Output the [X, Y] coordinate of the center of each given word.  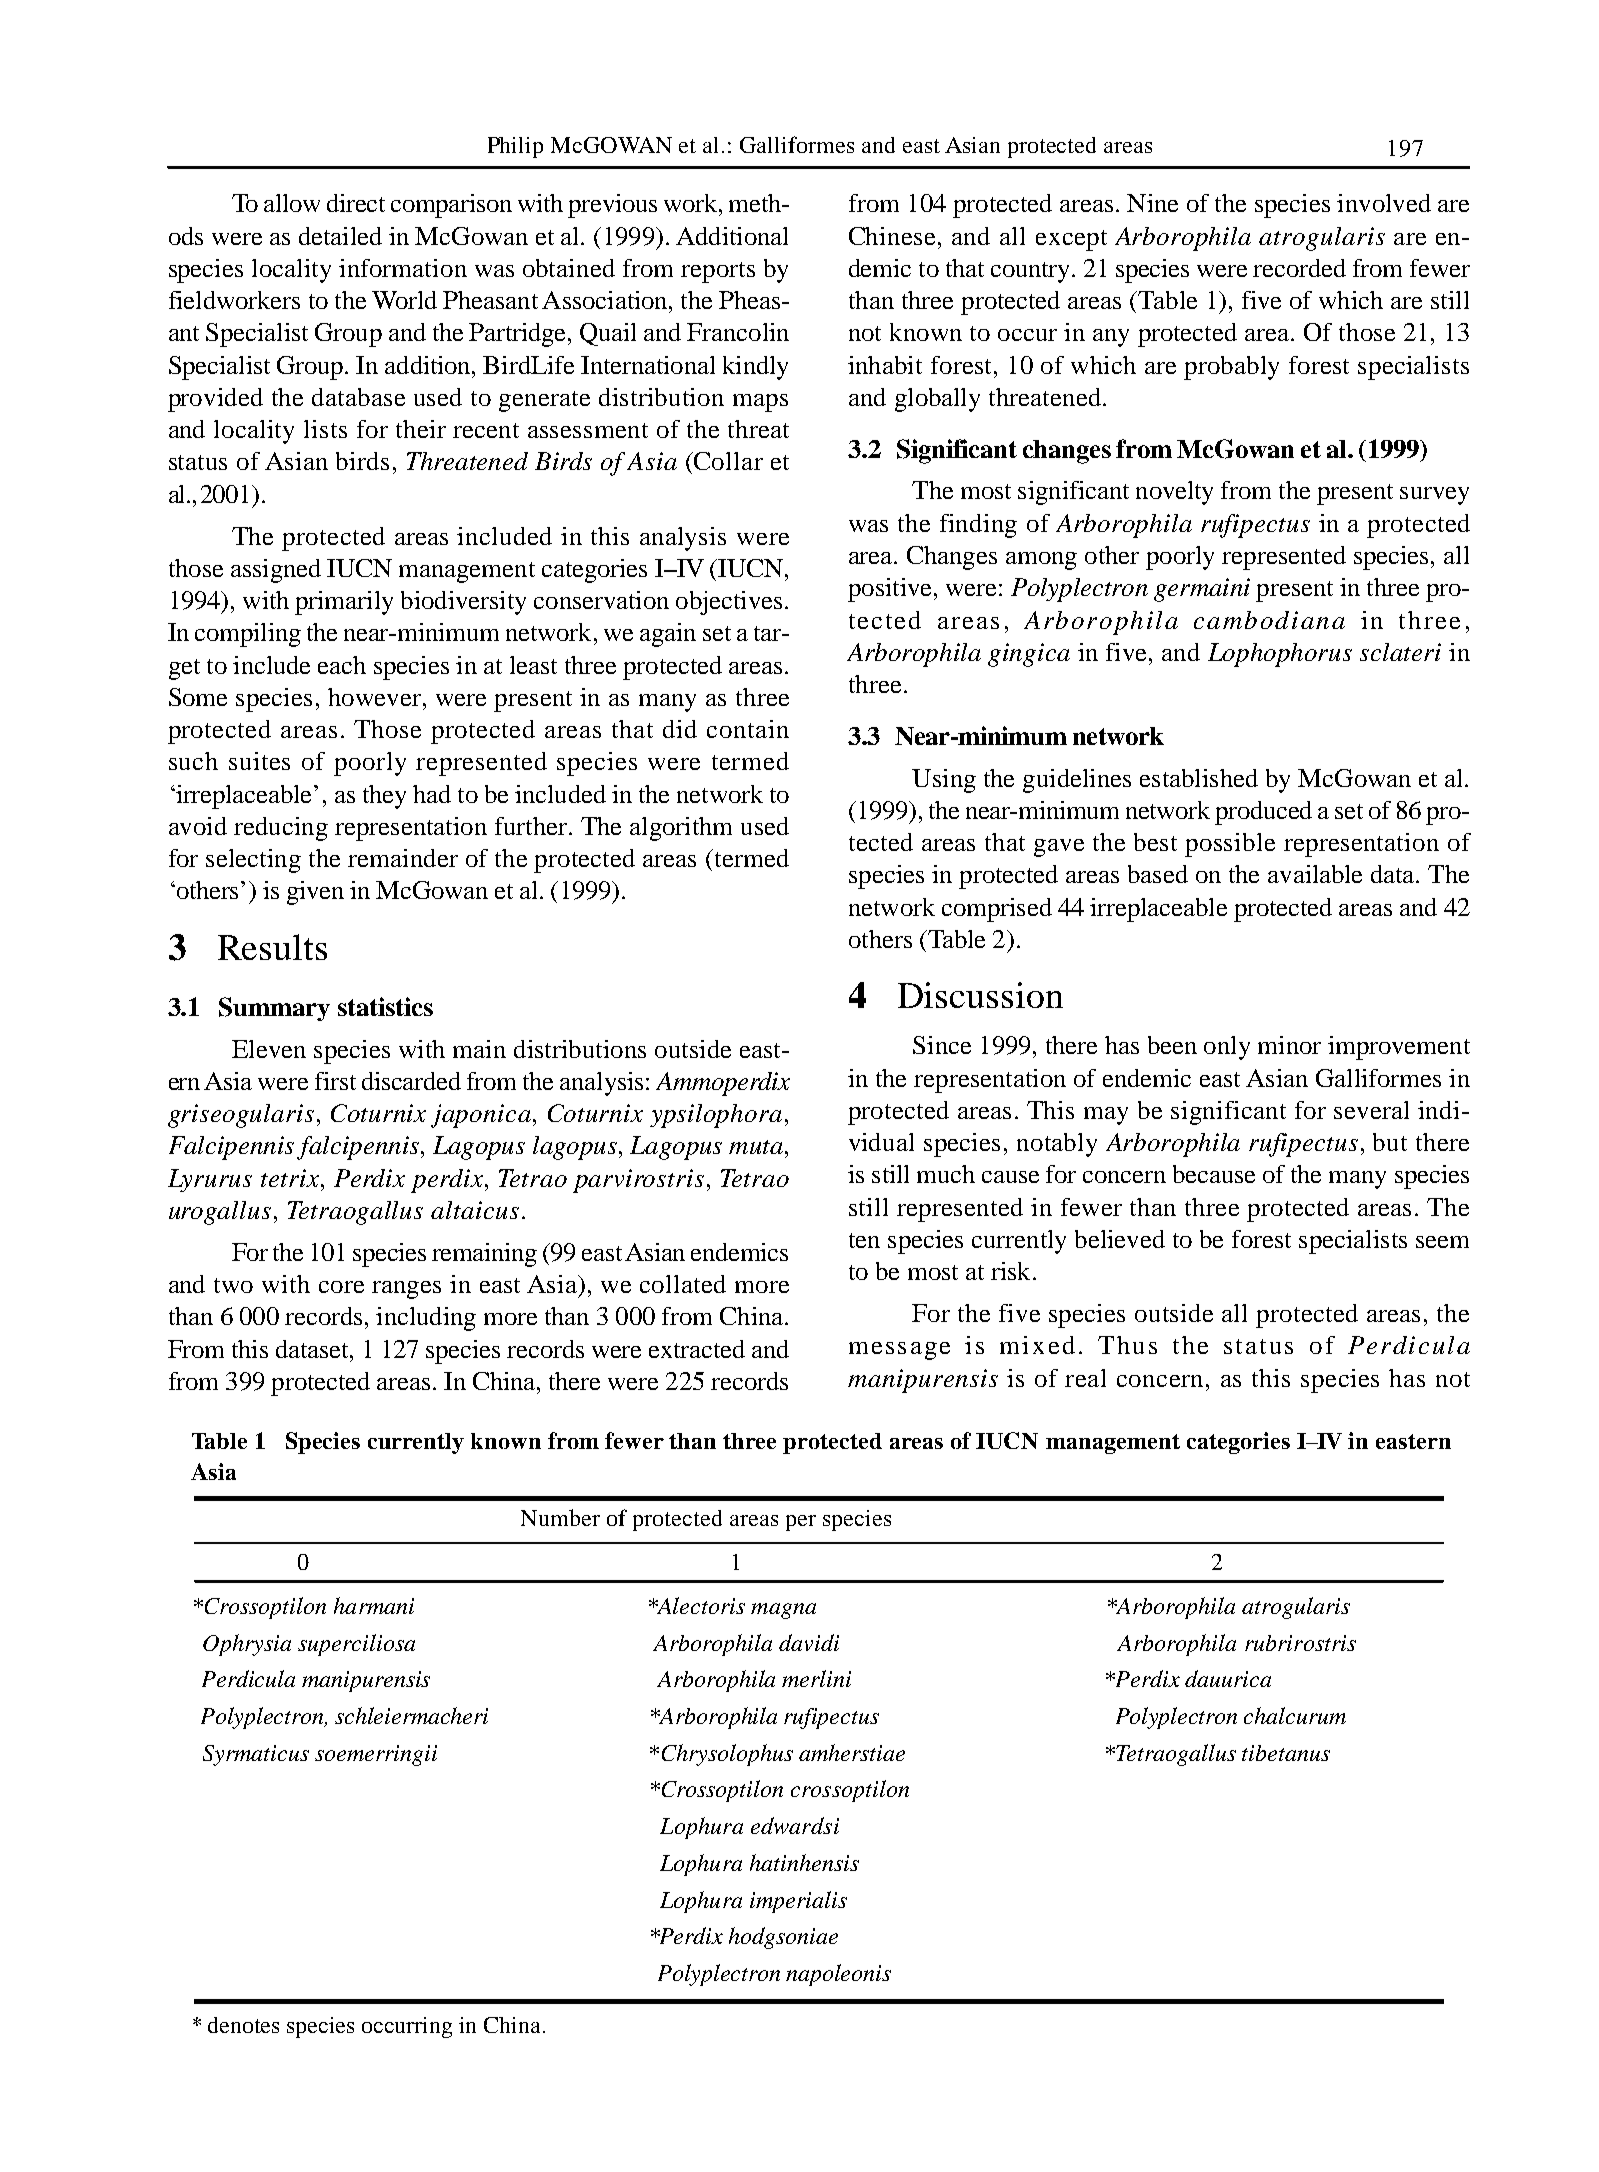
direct [356, 203]
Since [942, 1045]
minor [1289, 1045]
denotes [243, 2025]
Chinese [894, 236]
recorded [1299, 268]
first [335, 1081]
